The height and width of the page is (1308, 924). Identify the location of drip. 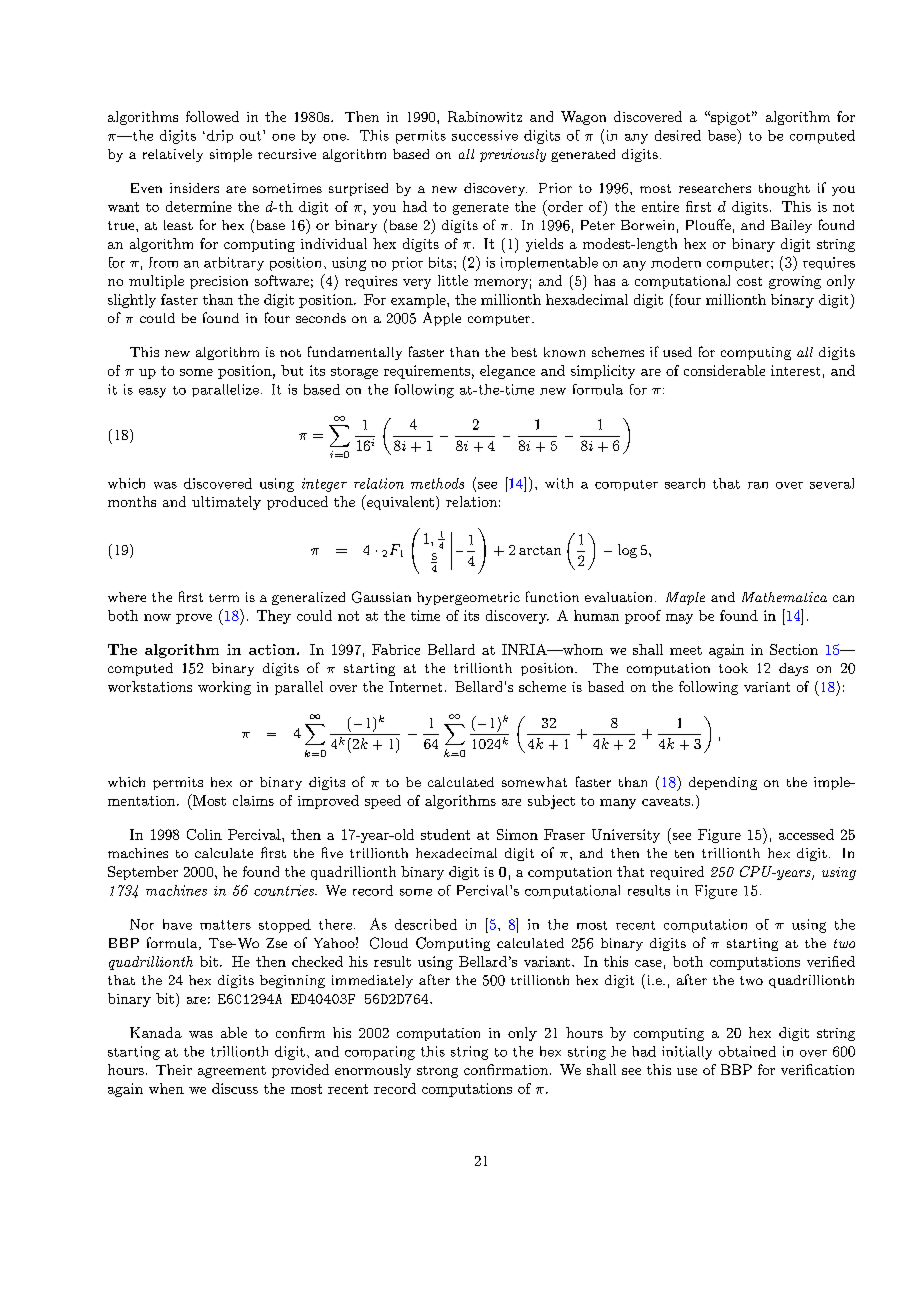
(218, 136).
